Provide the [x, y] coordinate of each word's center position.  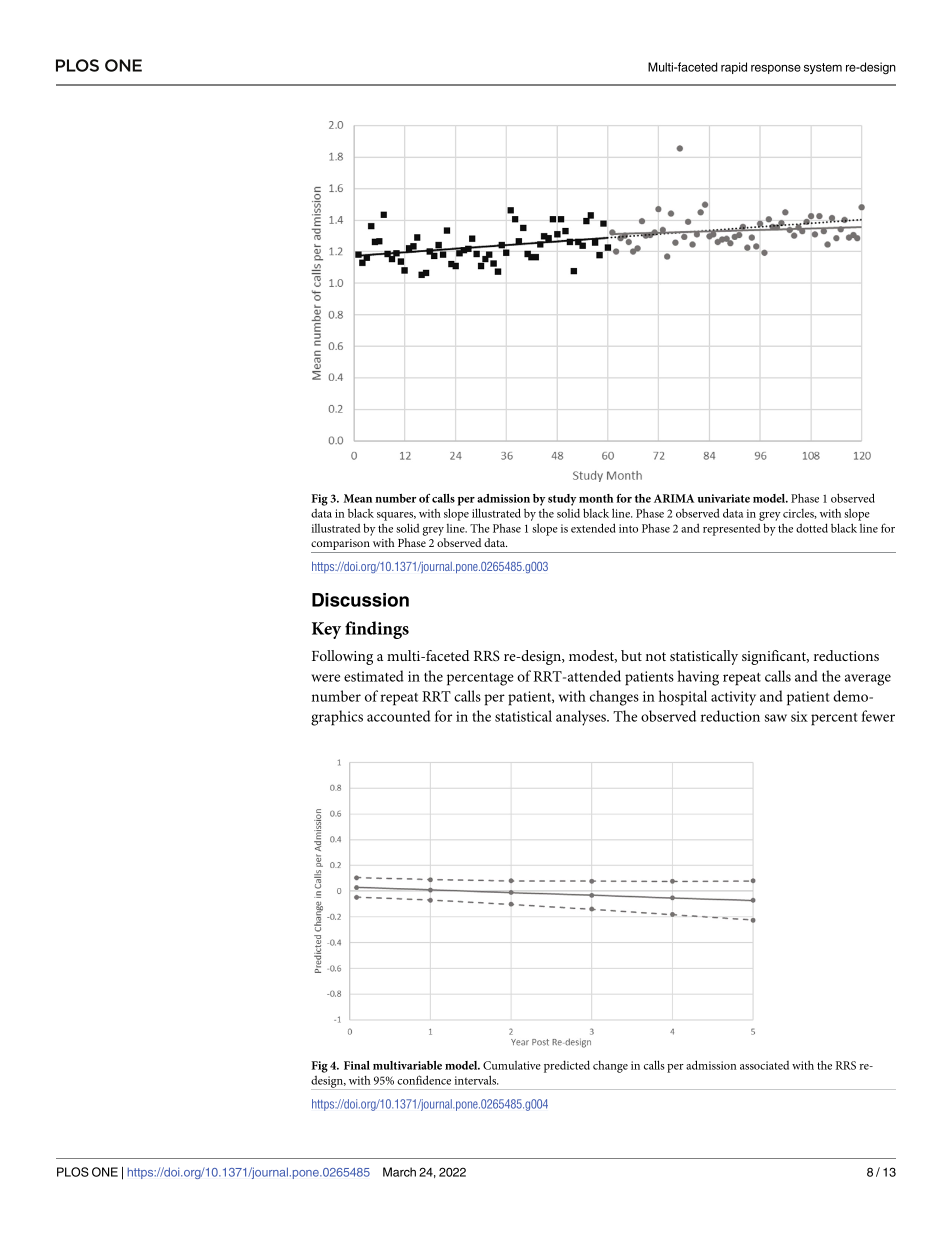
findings [377, 630]
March [399, 1172]
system [823, 68]
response [776, 69]
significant [775, 657]
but [631, 655]
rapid [734, 68]
